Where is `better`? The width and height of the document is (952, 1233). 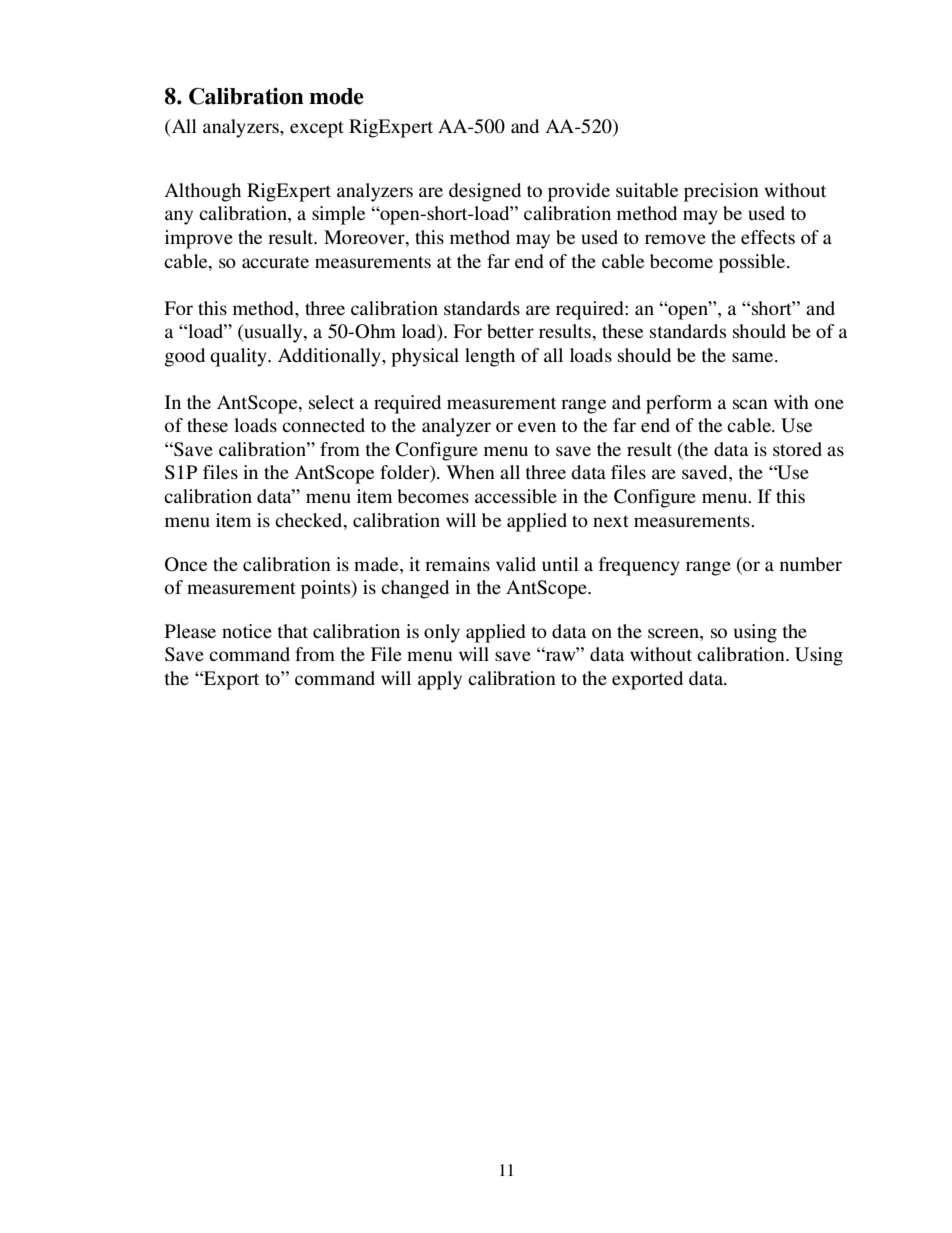
better is located at coordinates (510, 331).
